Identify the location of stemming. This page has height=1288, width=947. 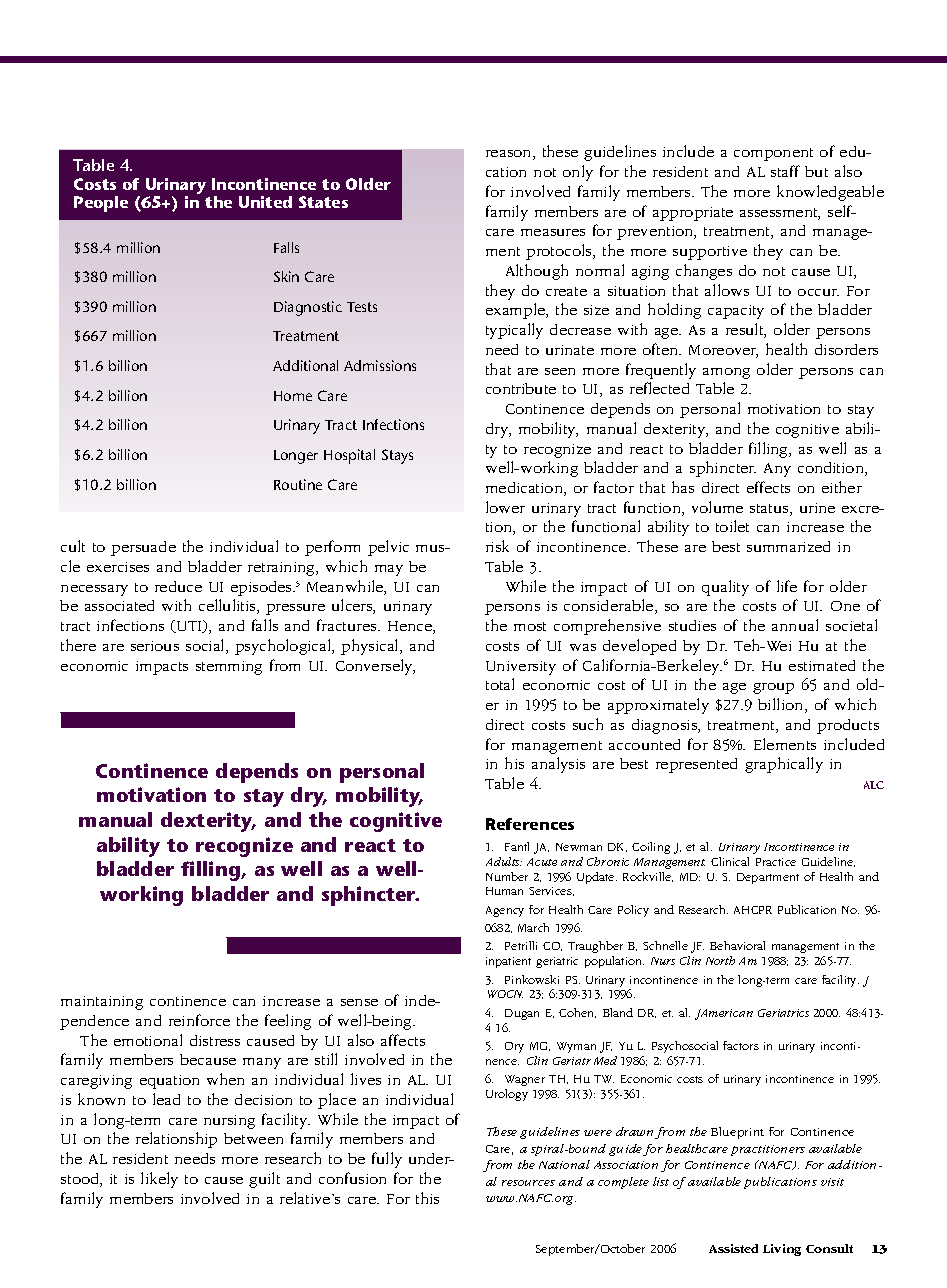
(229, 668).
